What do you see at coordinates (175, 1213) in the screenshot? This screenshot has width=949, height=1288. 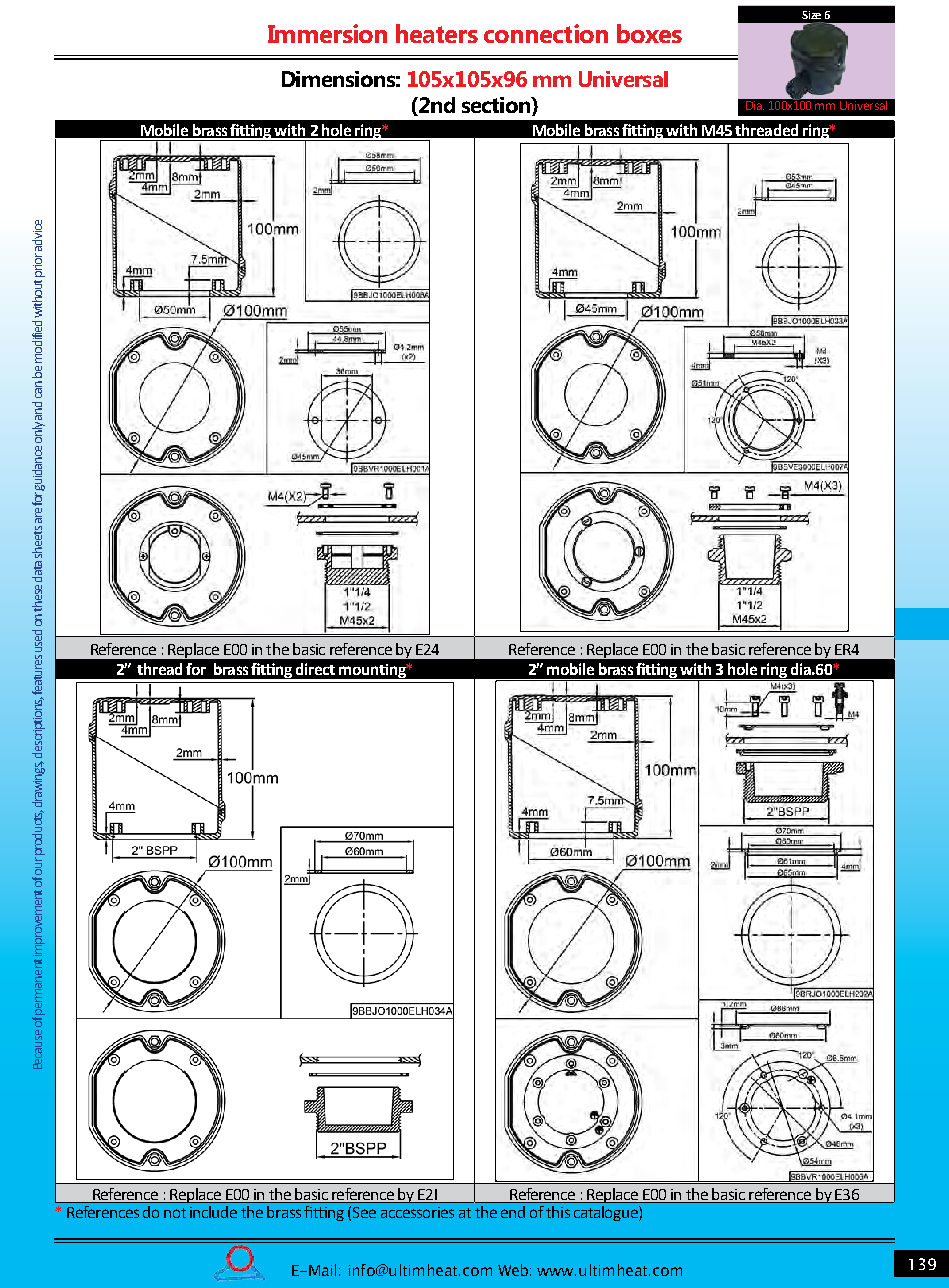 I see `not` at bounding box center [175, 1213].
